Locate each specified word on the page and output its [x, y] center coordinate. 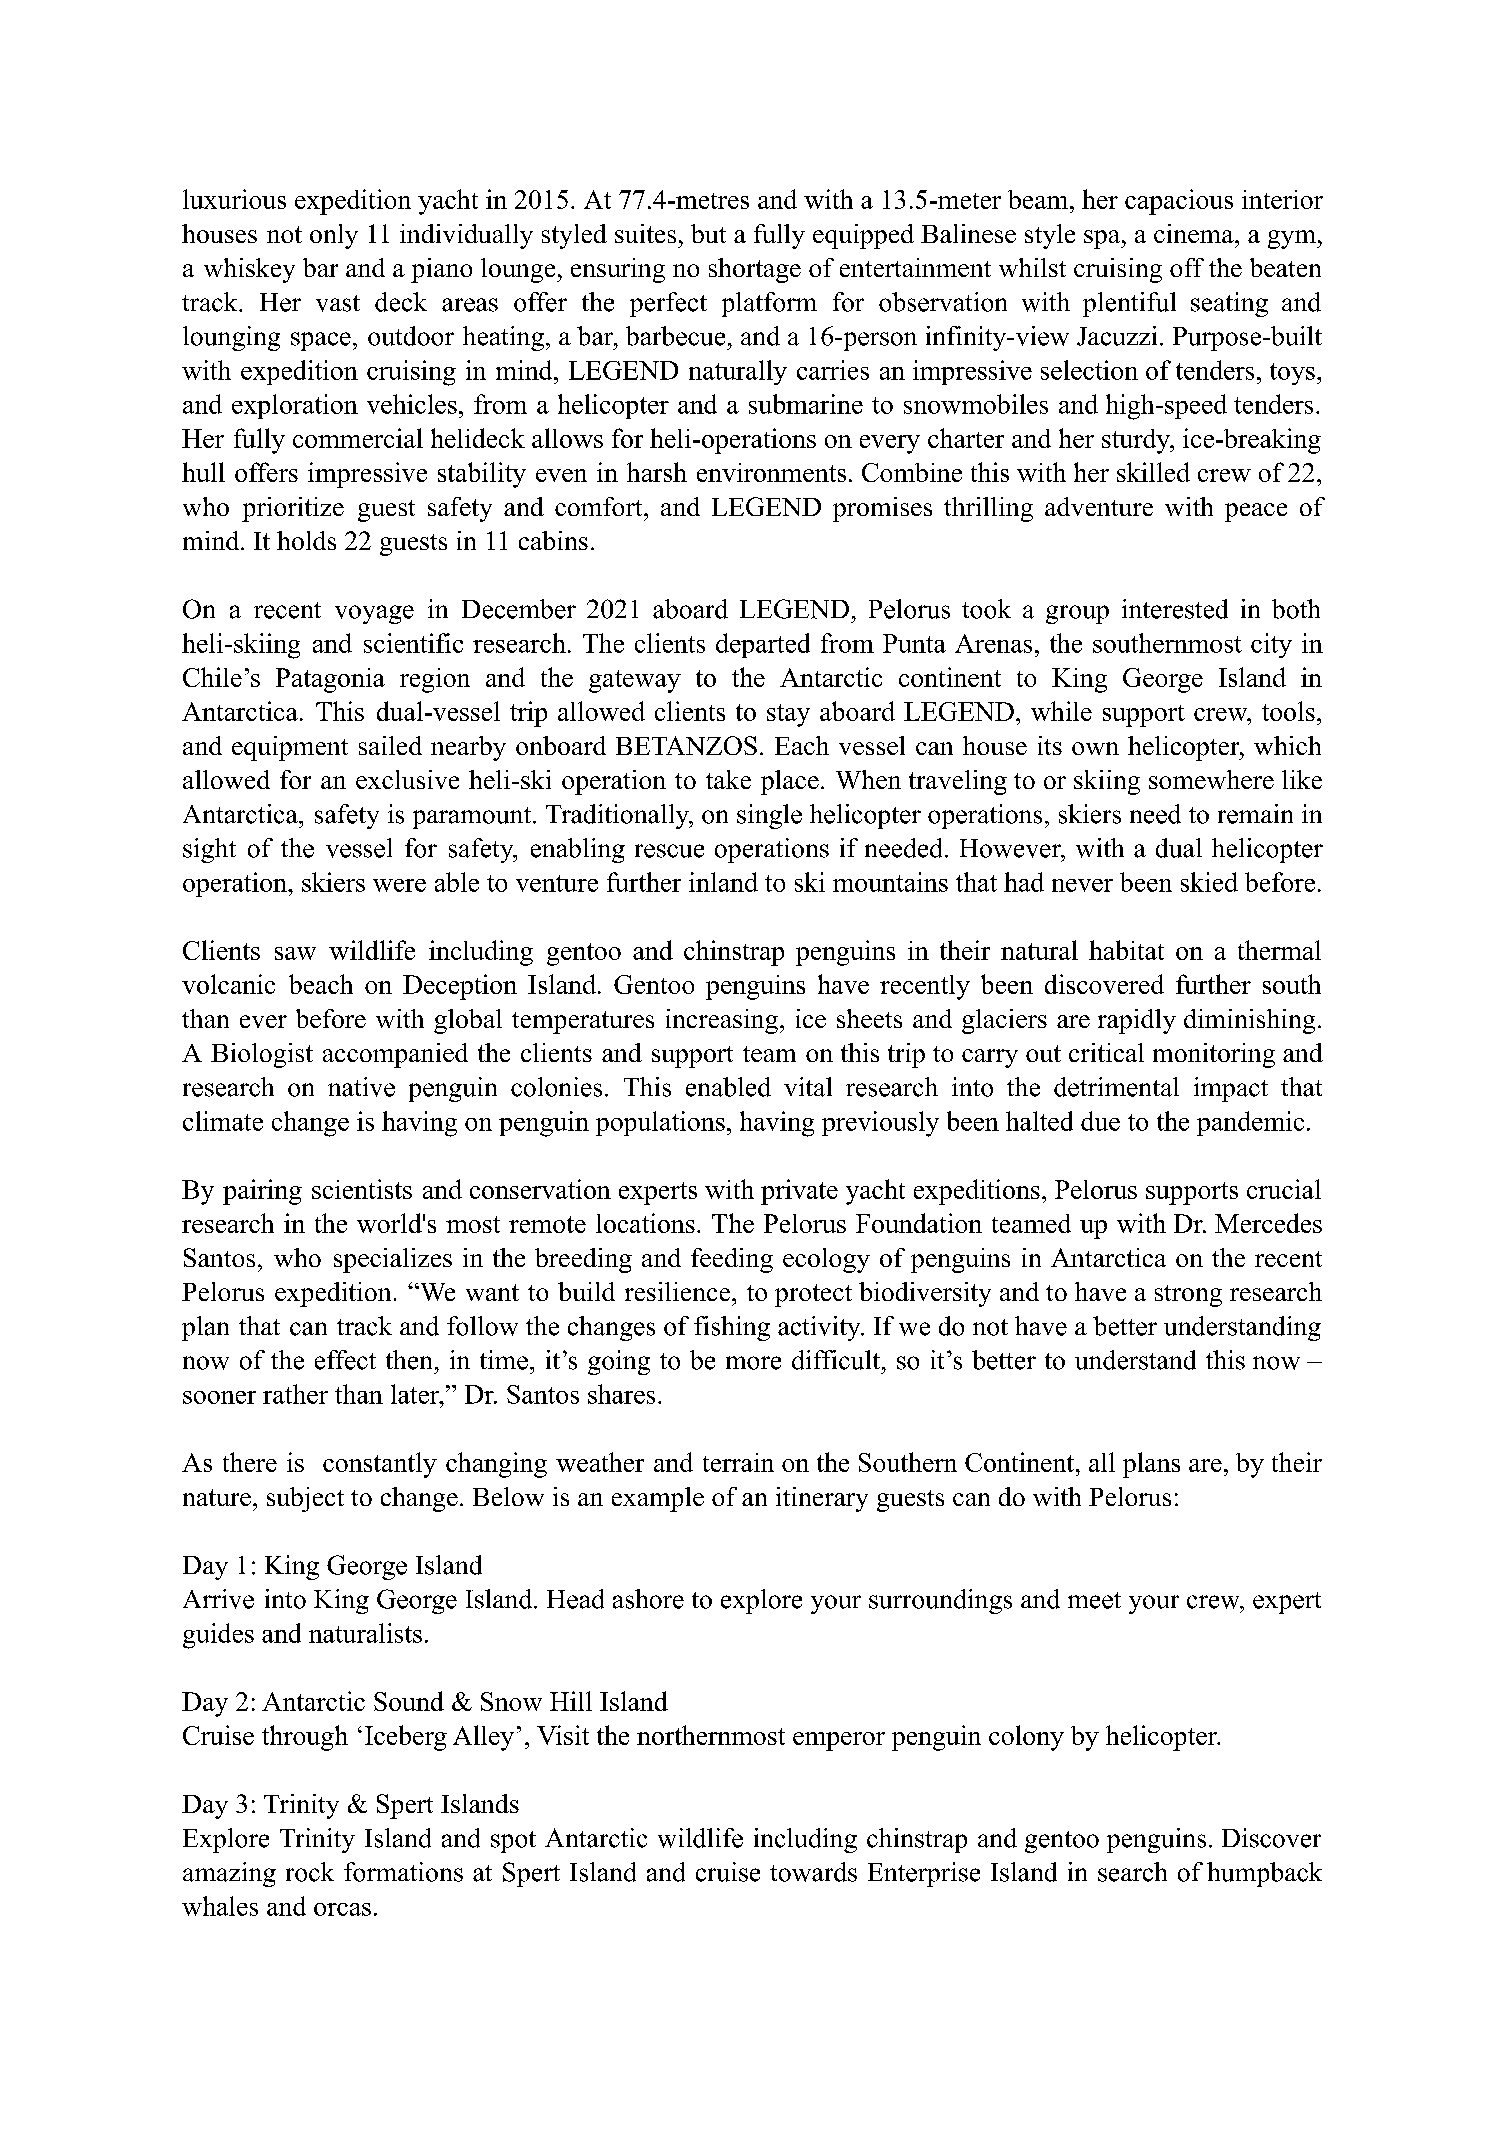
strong [1188, 1296]
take [728, 779]
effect [345, 1360]
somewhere [1211, 779]
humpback [1264, 1874]
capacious [1179, 202]
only [334, 236]
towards [813, 1872]
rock [310, 1872]
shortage [755, 270]
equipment [290, 748]
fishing [732, 1328]
